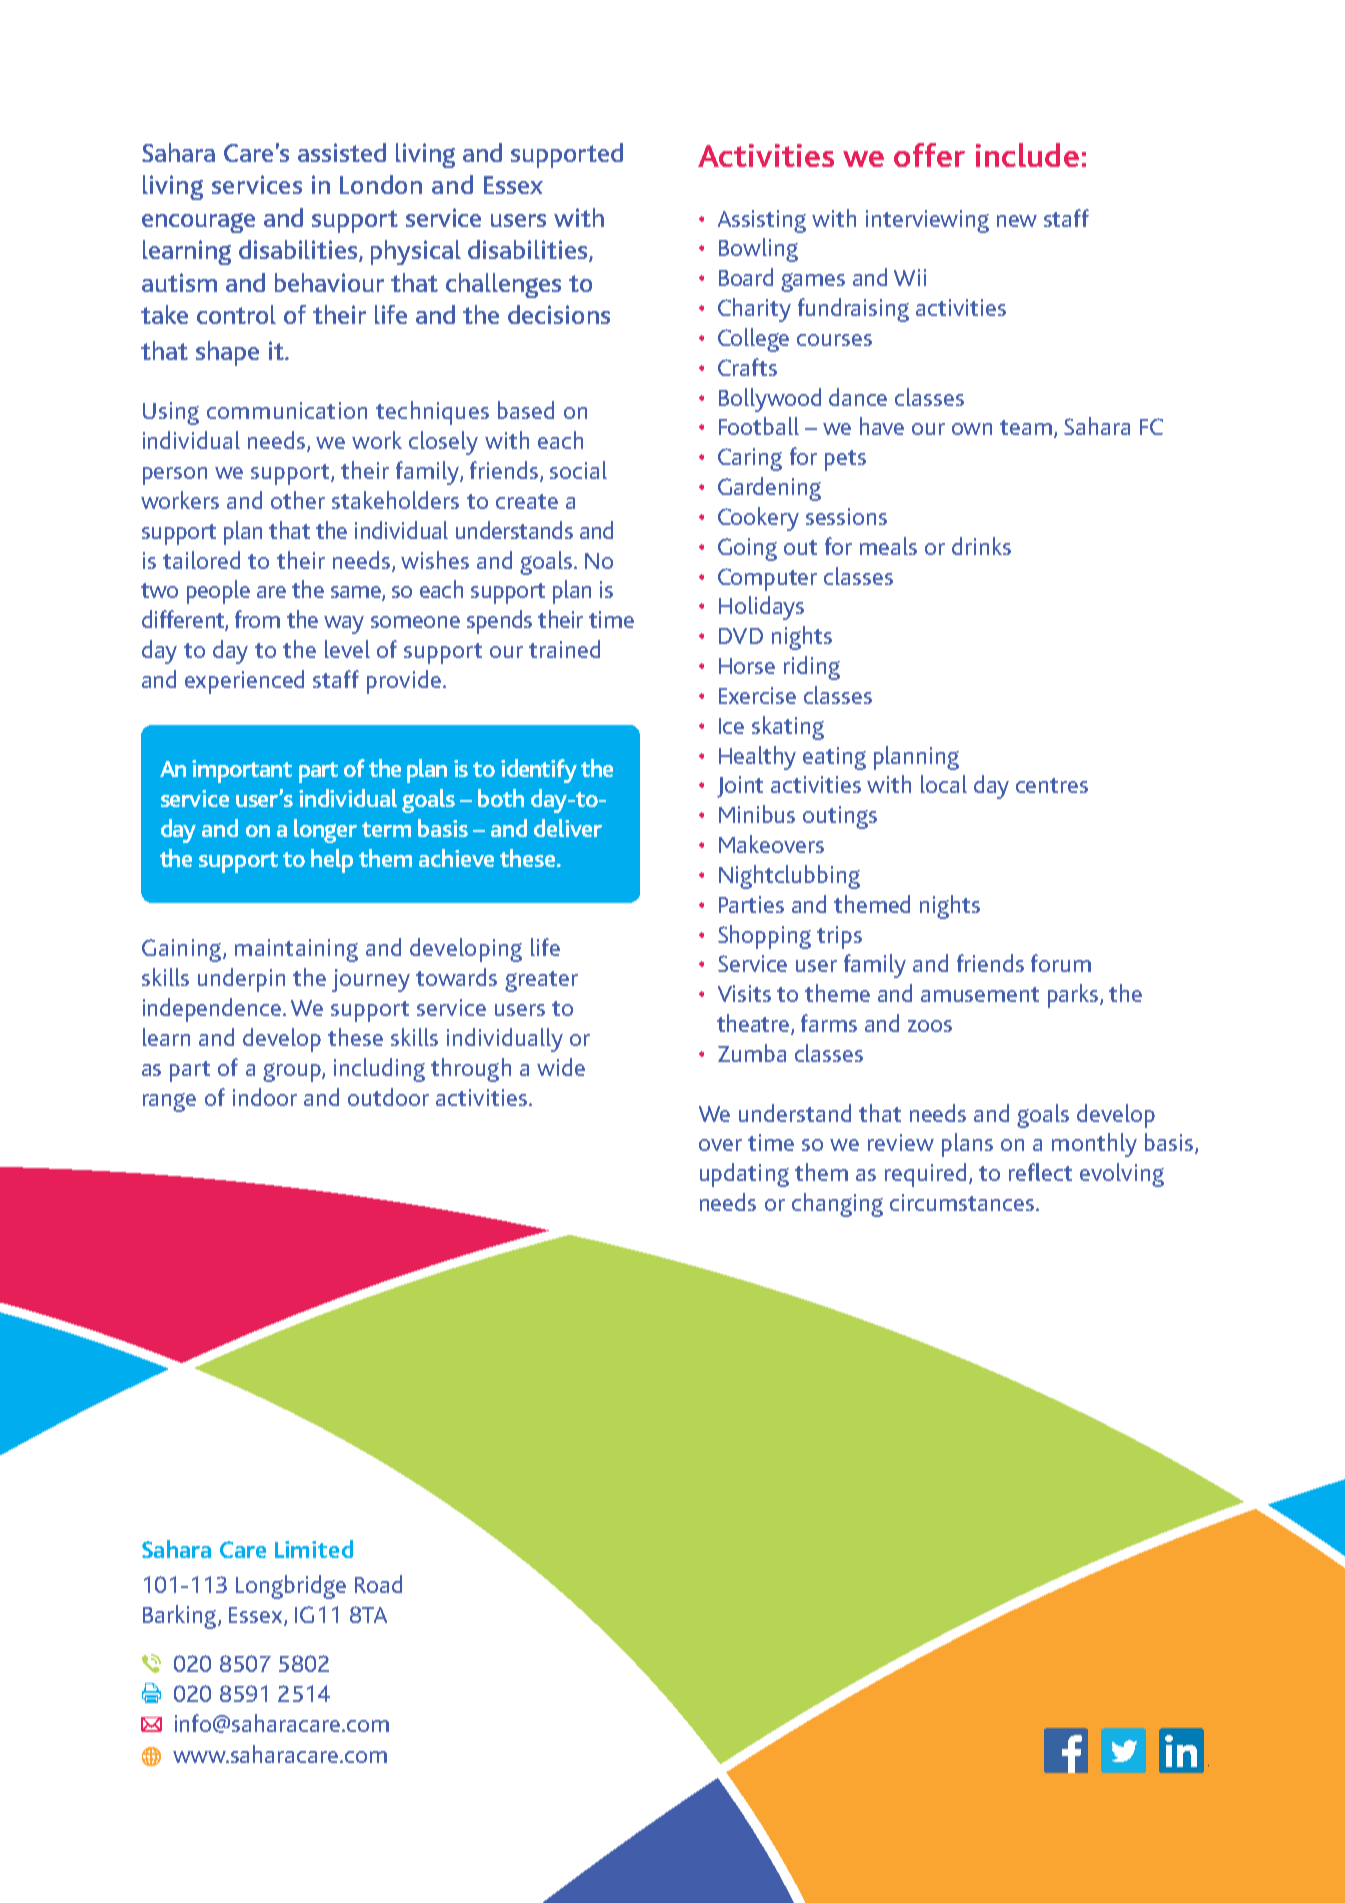  What do you see at coordinates (332, 861) in the screenshot?
I see `help` at bounding box center [332, 861].
